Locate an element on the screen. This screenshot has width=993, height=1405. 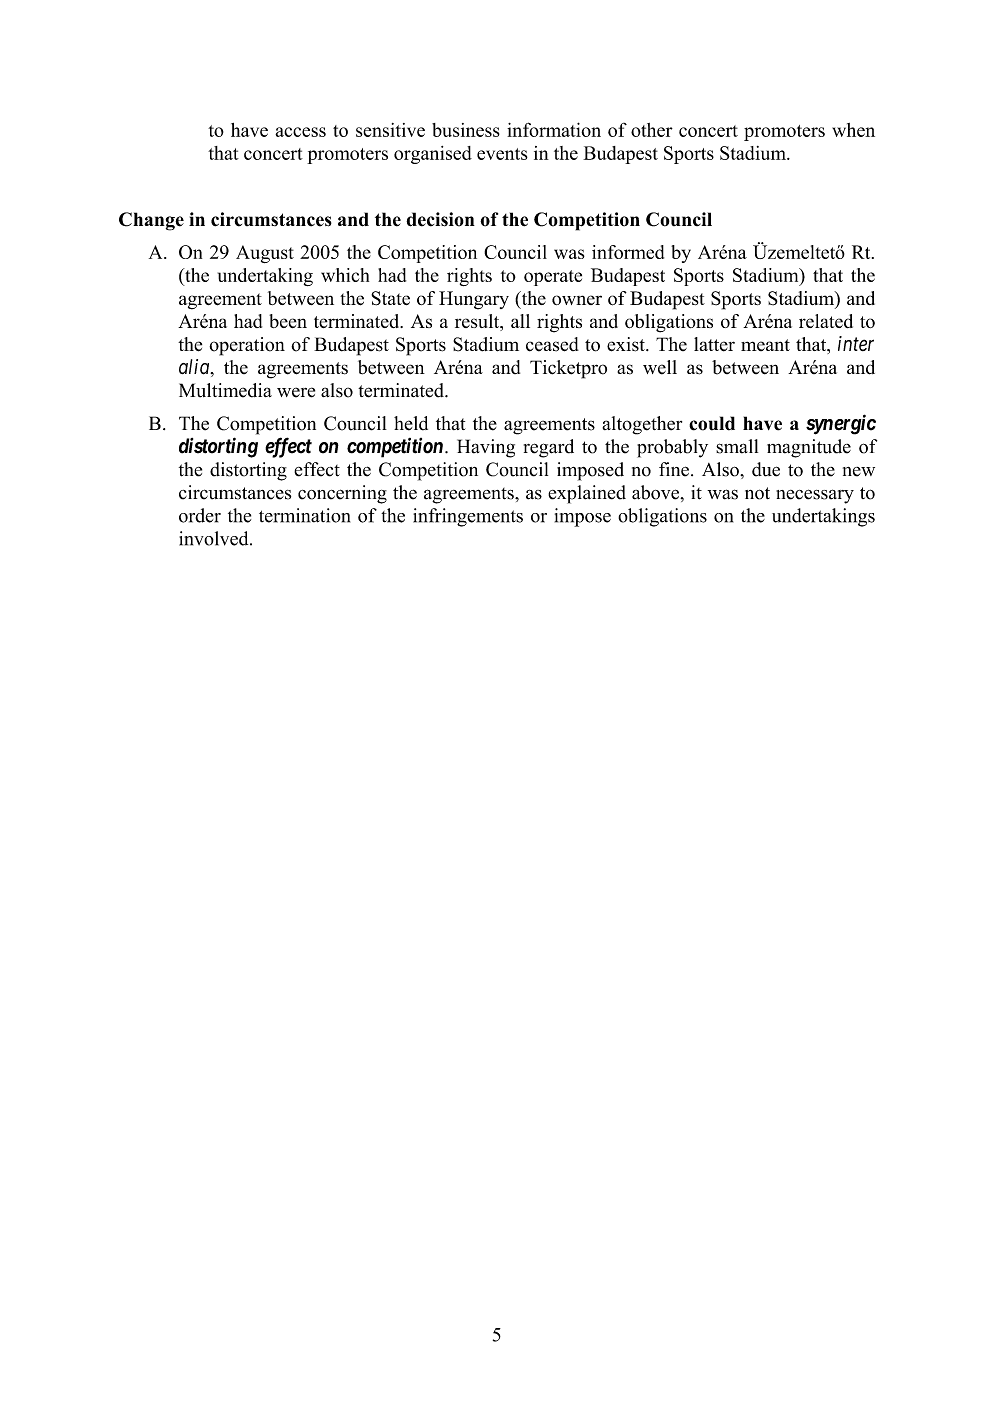
infringements is located at coordinates (468, 517).
